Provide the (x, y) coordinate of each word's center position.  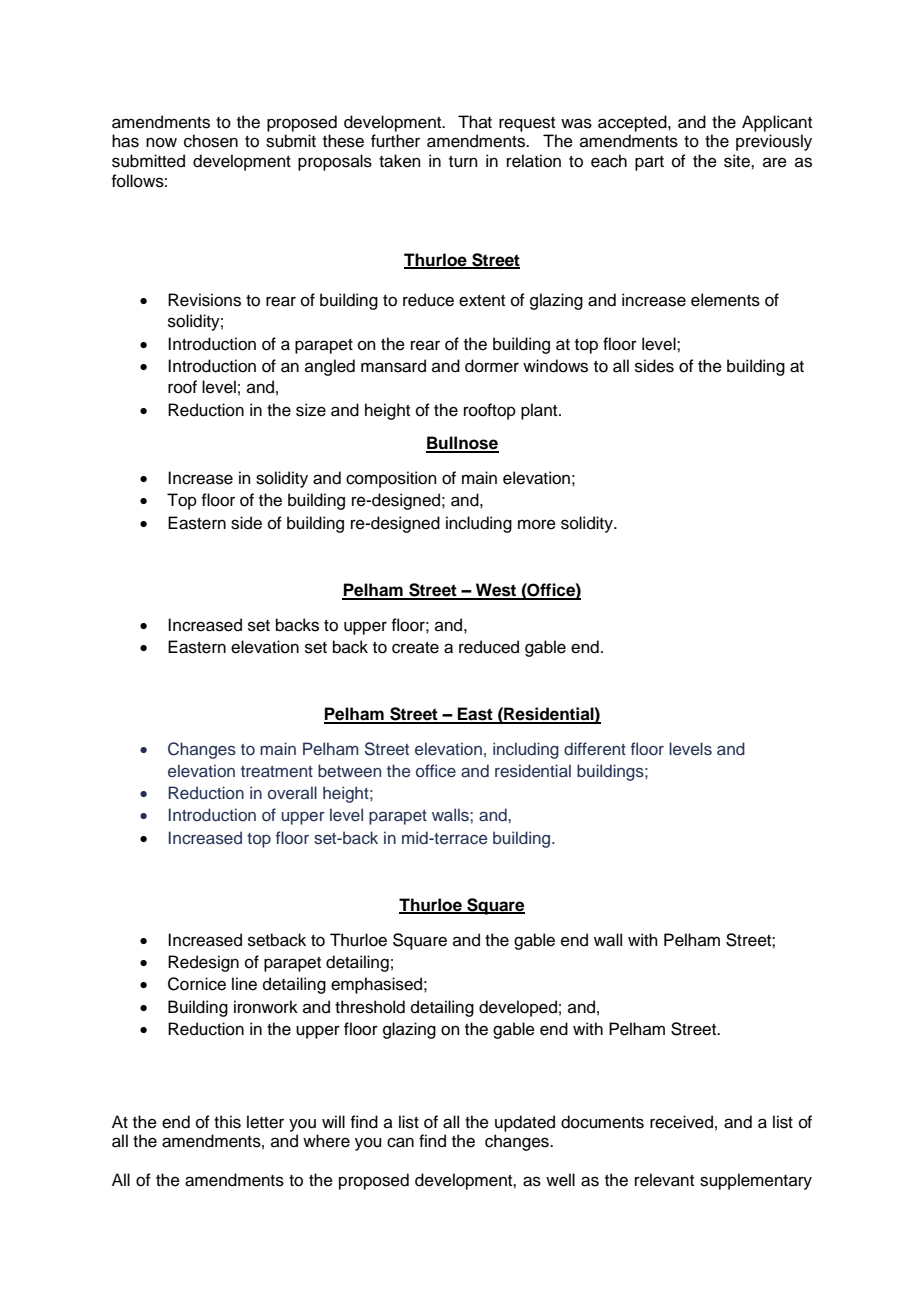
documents (602, 1122)
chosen (211, 141)
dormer (492, 366)
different (595, 748)
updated (525, 1123)
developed (518, 1008)
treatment (277, 771)
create (415, 648)
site (738, 161)
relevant (664, 1180)
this (227, 1122)
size (311, 410)
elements (725, 300)
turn (463, 162)
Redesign (203, 963)
